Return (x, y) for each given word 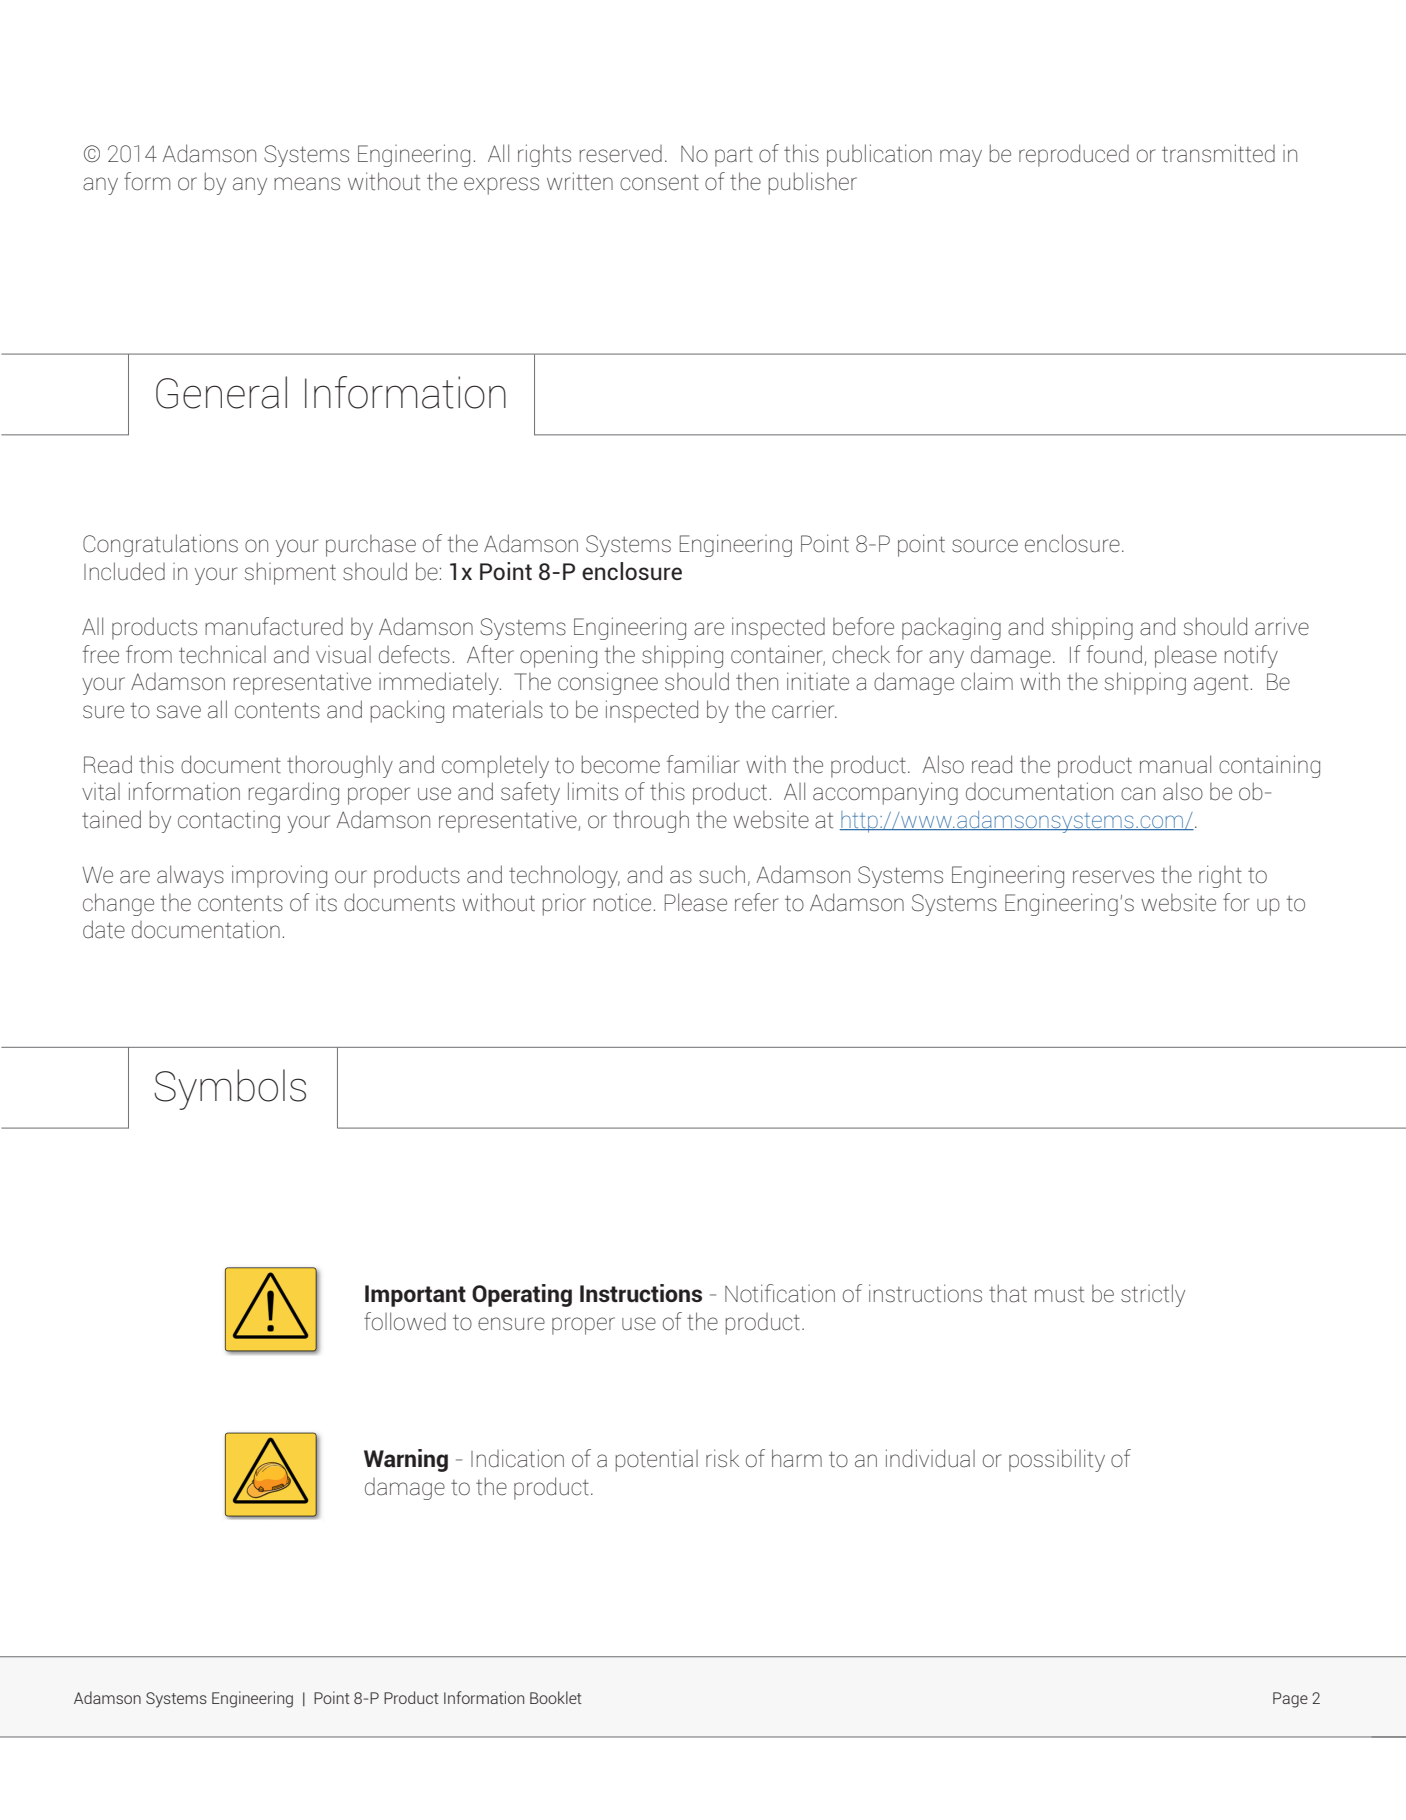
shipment (290, 573)
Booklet (556, 1697)
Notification (780, 1293)
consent (659, 183)
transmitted (1218, 153)
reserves (1113, 877)
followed (405, 1321)
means (307, 184)
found (1114, 654)
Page (1290, 1700)
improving (279, 876)
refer (757, 902)
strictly (1153, 1295)
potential (657, 1461)
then (757, 681)
